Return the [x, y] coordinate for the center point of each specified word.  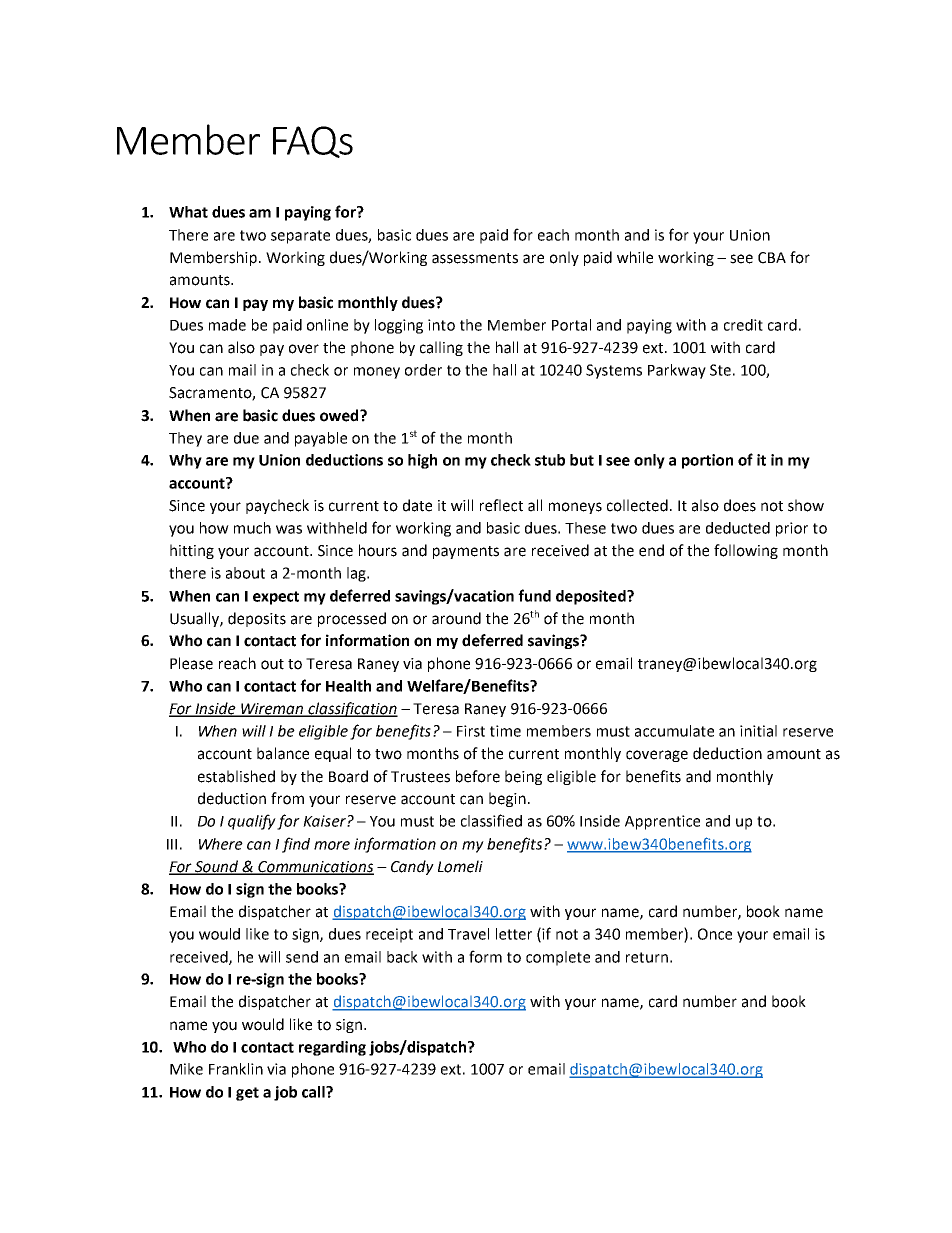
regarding [332, 1048]
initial [758, 731]
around [456, 618]
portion [707, 461]
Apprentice [662, 822]
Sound [217, 867]
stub [550, 460]
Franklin [236, 1069]
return [647, 957]
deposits [257, 619]
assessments [475, 258]
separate [300, 237]
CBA [772, 258]
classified [491, 820]
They [185, 439]
